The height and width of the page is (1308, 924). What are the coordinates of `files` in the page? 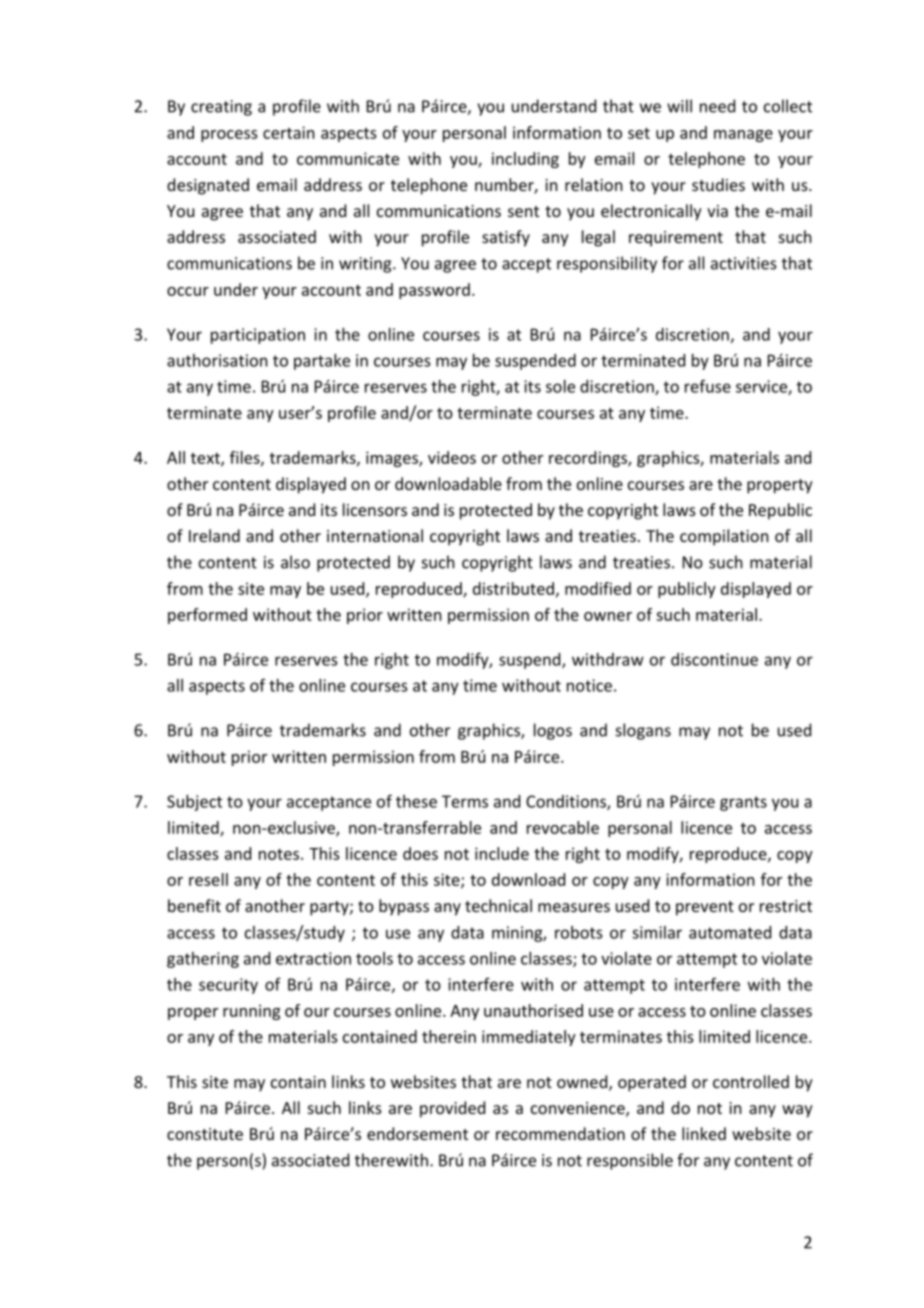 It's located at (246, 458).
